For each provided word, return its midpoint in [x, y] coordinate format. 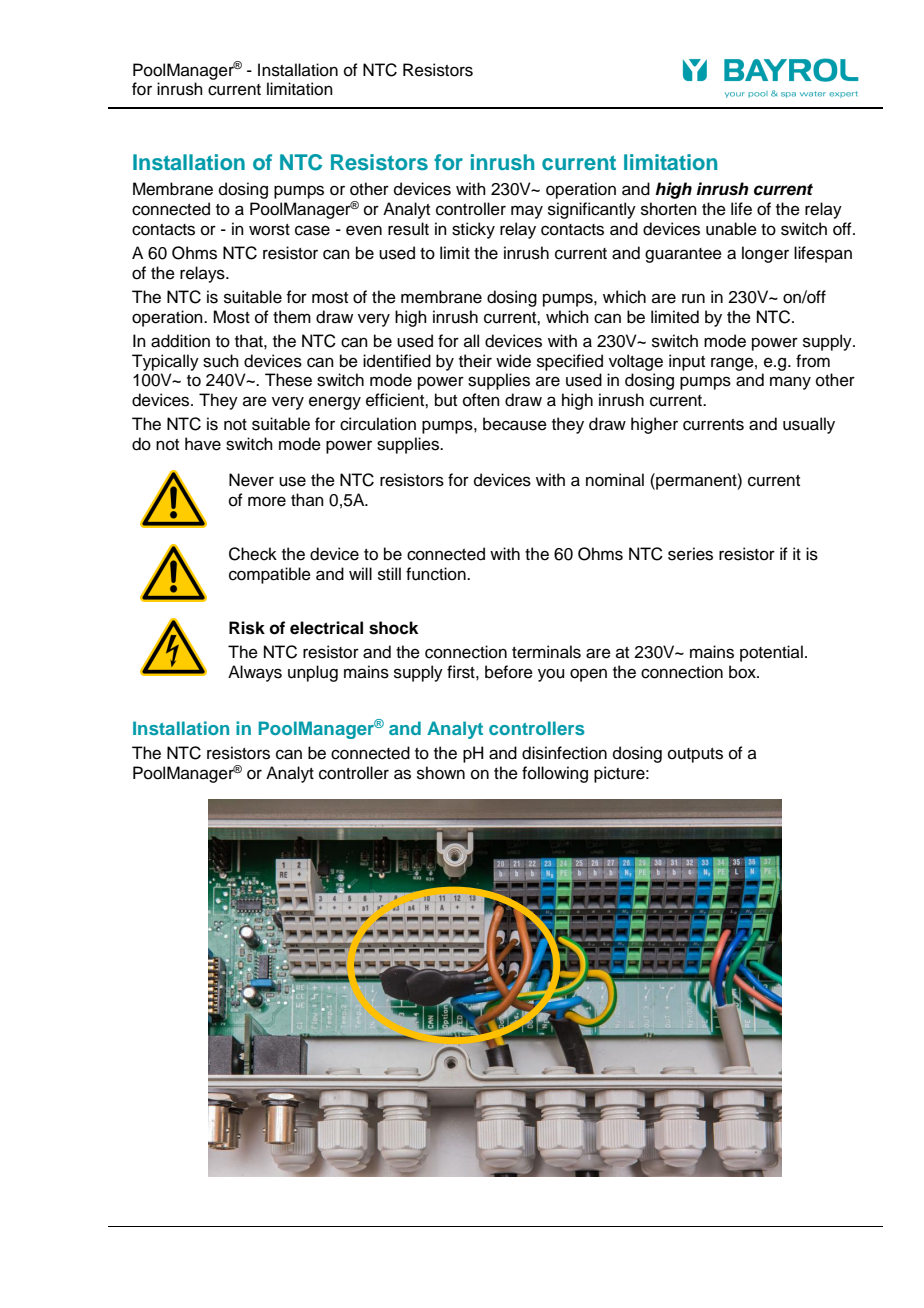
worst [269, 230]
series [690, 554]
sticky [473, 230]
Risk [247, 628]
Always [255, 673]
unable [731, 229]
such [221, 361]
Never [251, 480]
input [687, 362]
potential [771, 653]
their [475, 361]
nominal [615, 480]
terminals [546, 652]
